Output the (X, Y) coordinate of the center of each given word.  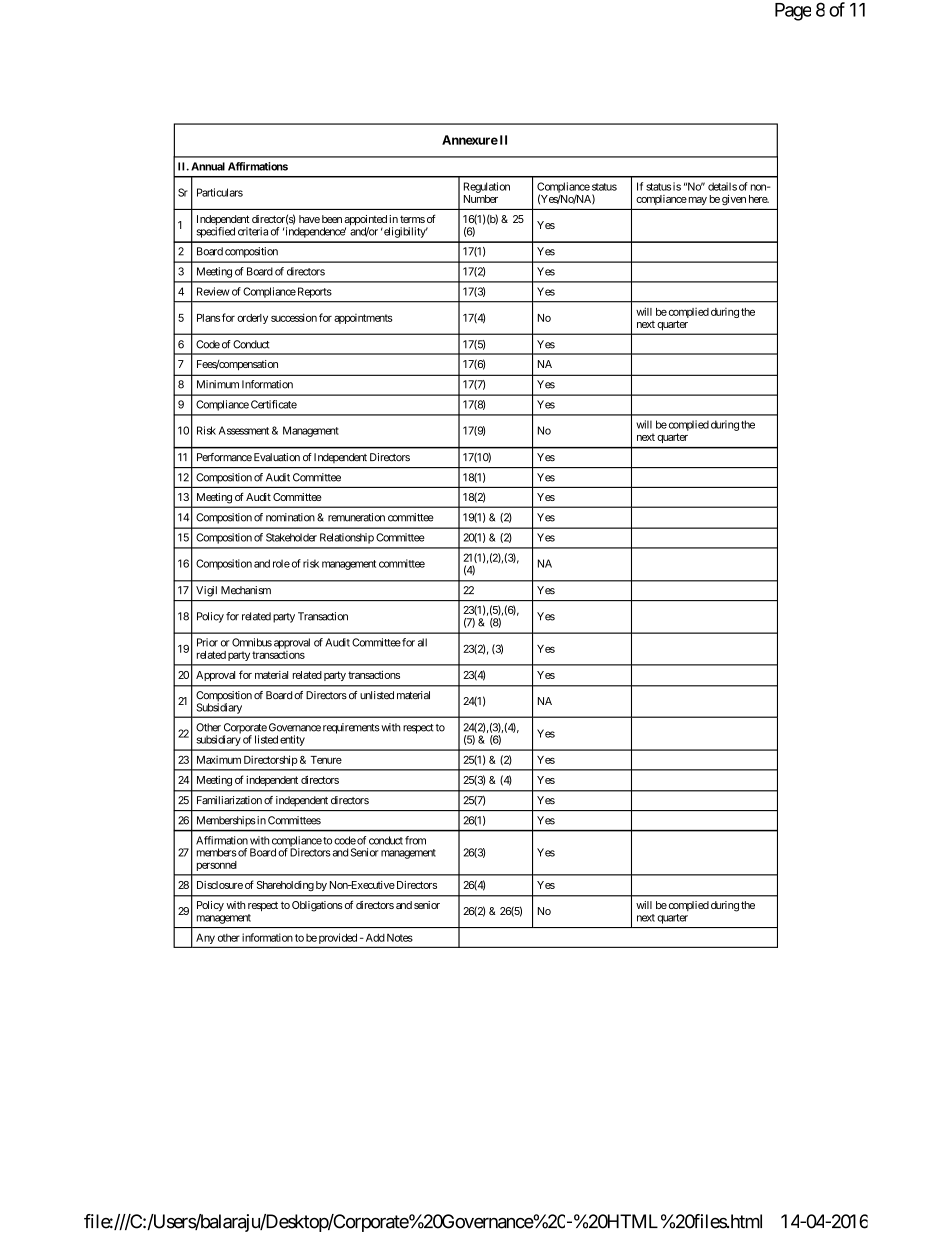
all (422, 642)
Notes (400, 938)
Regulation (487, 187)
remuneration (356, 517)
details (722, 186)
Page (793, 12)
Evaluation (277, 457)
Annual (208, 166)
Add (374, 937)
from (415, 840)
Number (481, 199)
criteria (253, 231)
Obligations (317, 906)
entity (292, 740)
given (734, 200)
